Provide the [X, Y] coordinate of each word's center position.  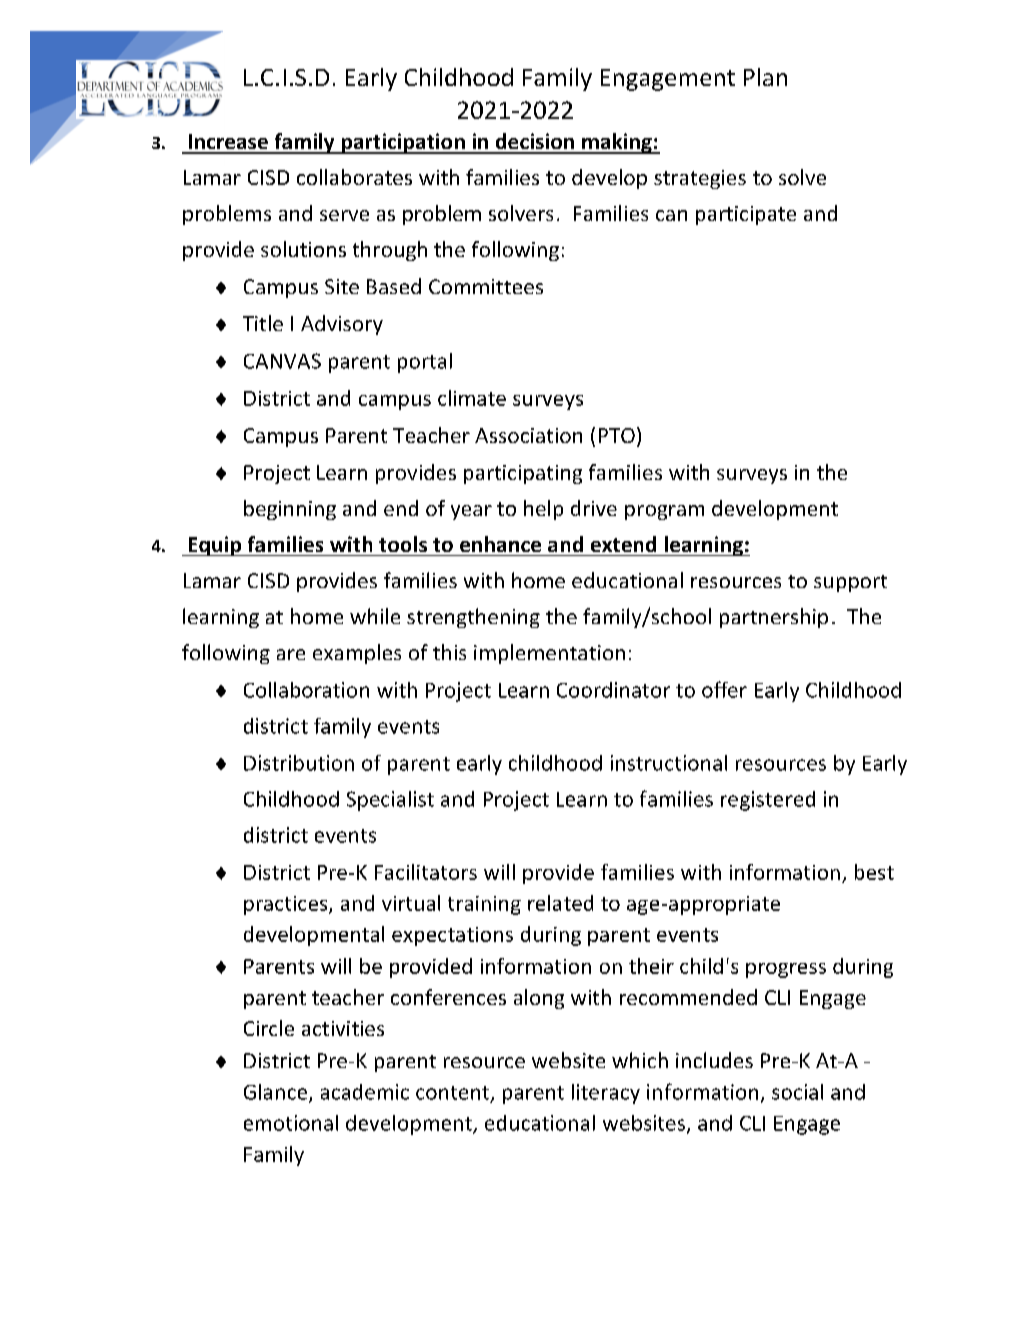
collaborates [354, 177]
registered [768, 801]
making [617, 143]
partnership [774, 618]
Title [263, 323]
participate [746, 215]
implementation [549, 654]
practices [287, 905]
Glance [275, 1092]
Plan [765, 77]
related [560, 903]
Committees [486, 286]
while [375, 616]
